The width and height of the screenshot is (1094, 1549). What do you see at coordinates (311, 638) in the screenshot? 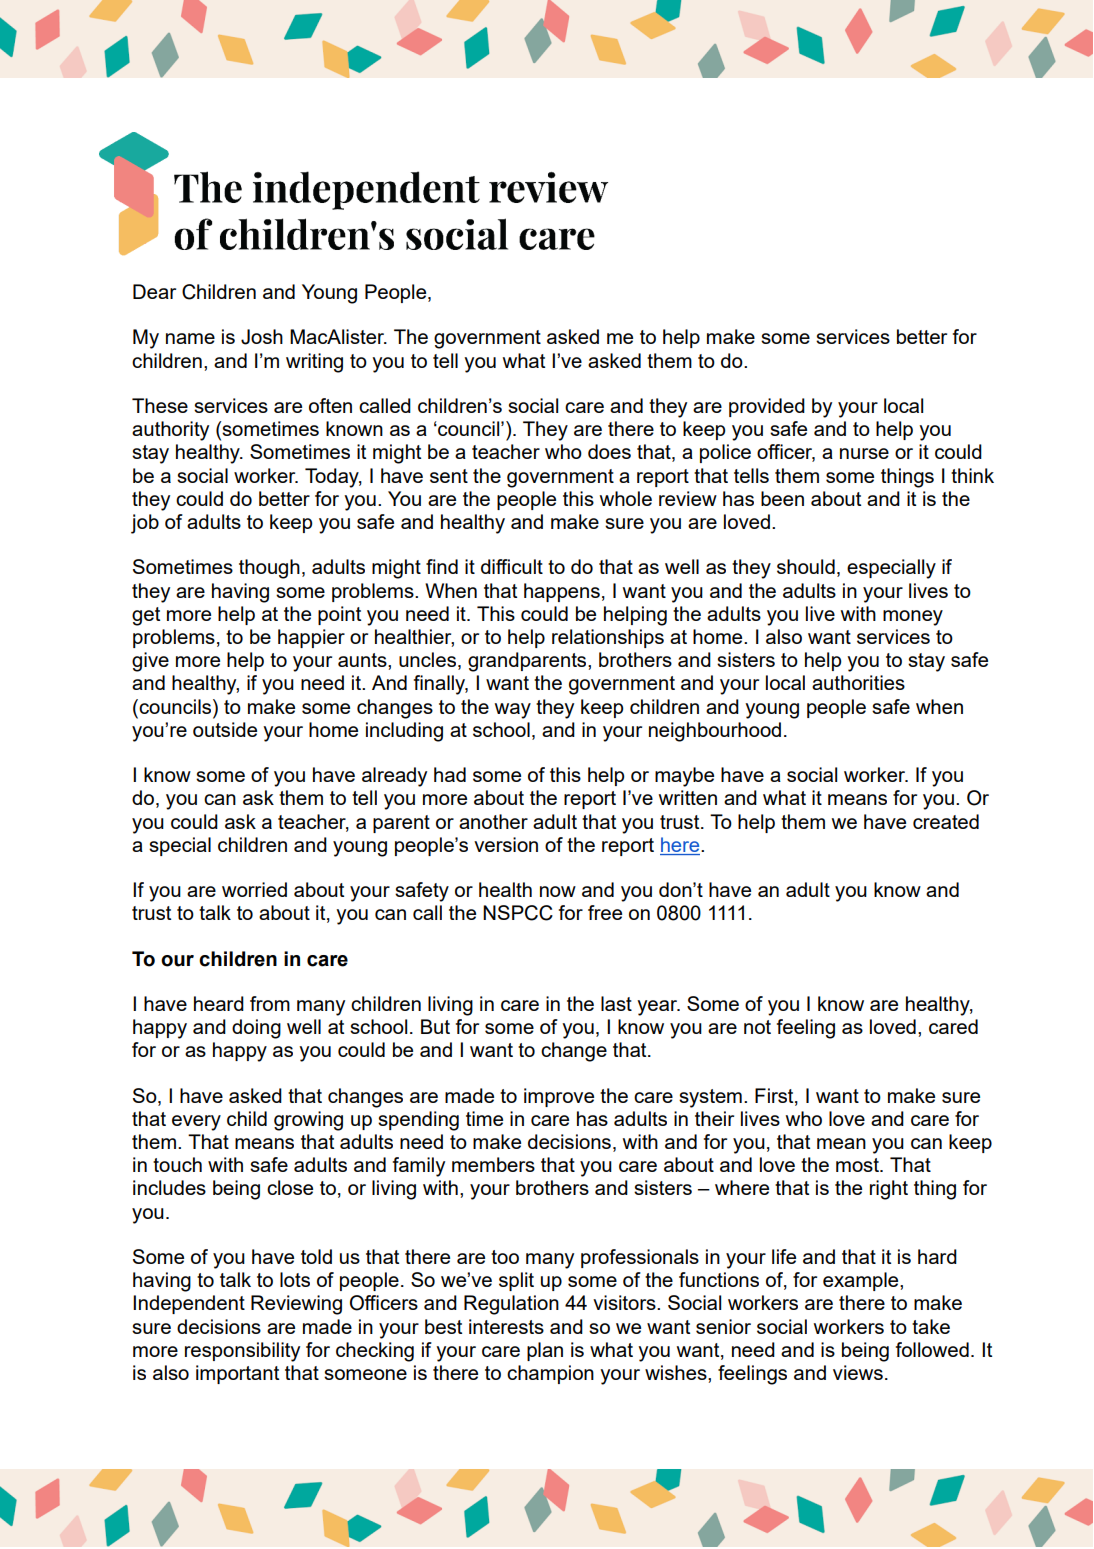
I see `happier` at bounding box center [311, 638].
